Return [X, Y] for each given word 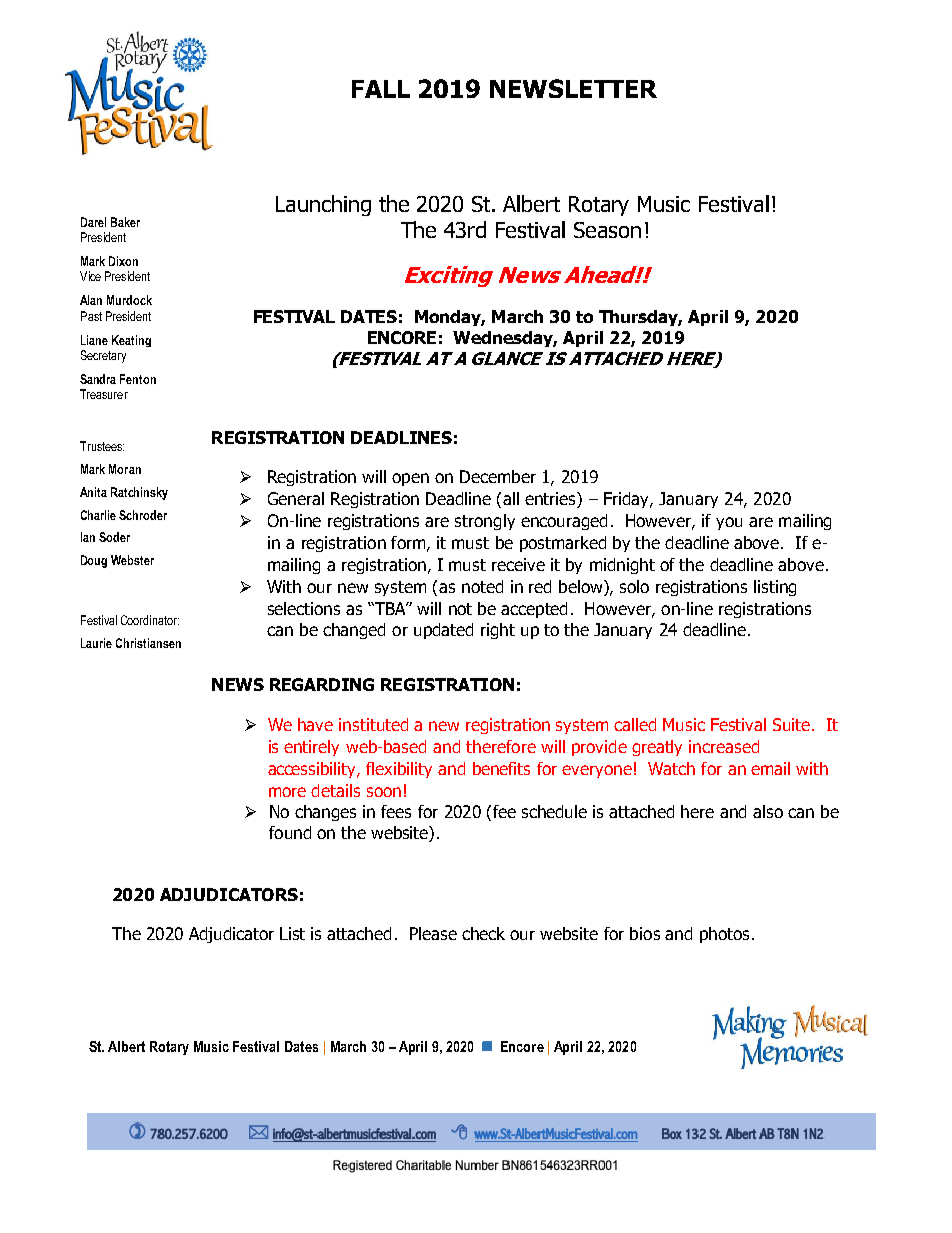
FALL [381, 89]
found [290, 832]
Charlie [98, 515]
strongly [485, 522]
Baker [125, 222]
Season [607, 230]
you [729, 523]
